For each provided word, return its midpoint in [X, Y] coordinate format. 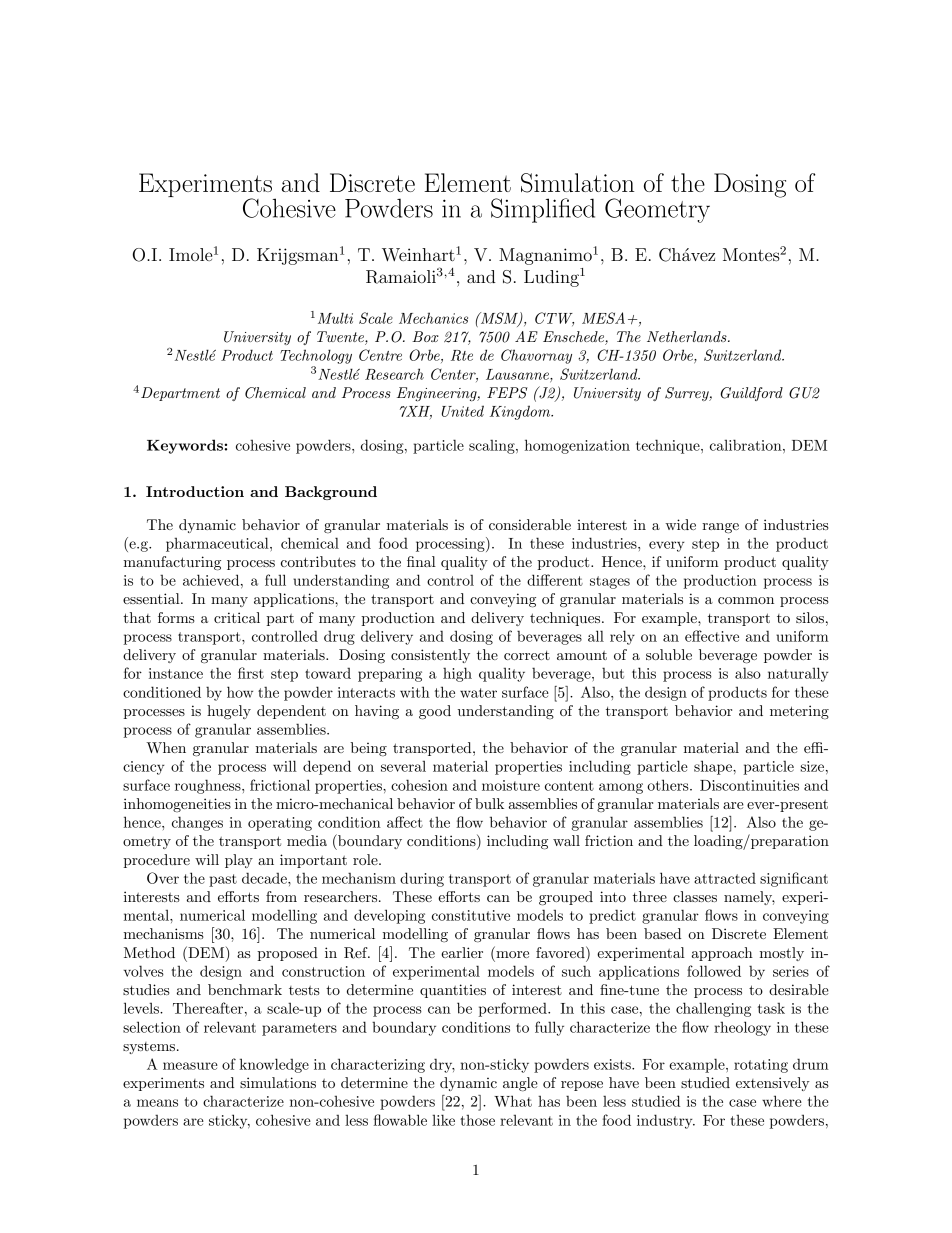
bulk [489, 803]
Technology [316, 356]
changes [197, 823]
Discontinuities [749, 785]
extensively [773, 1084]
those [477, 1120]
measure [190, 1066]
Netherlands [688, 336]
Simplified [543, 210]
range [720, 528]
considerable [530, 524]
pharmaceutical [218, 544]
